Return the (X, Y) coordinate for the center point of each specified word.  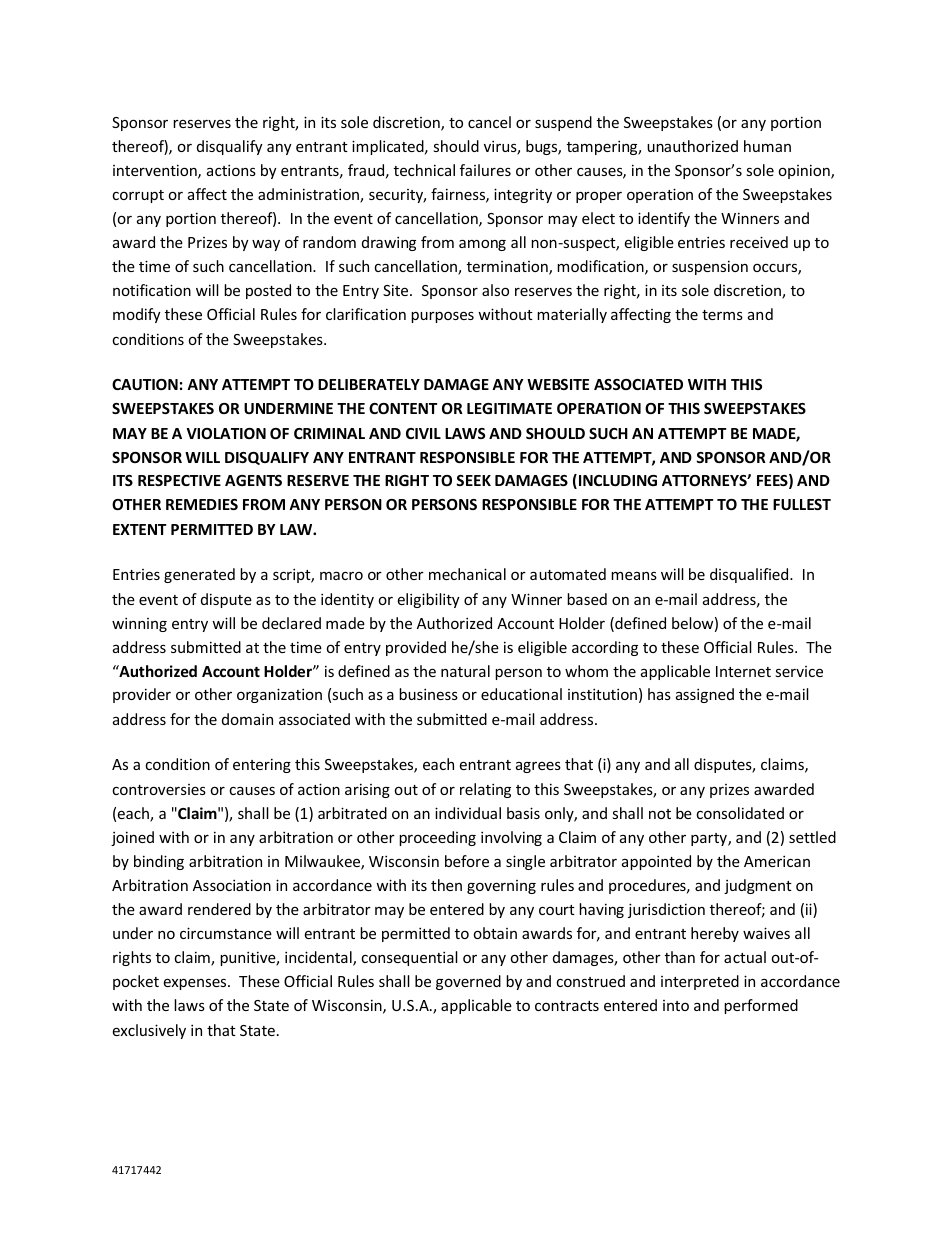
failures (485, 170)
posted (268, 291)
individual (468, 813)
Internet (743, 671)
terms (722, 315)
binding (159, 862)
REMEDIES (202, 504)
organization (279, 695)
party (710, 839)
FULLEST (802, 504)
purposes (442, 317)
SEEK (473, 480)
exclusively (149, 1031)
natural (465, 671)
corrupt (138, 196)
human (767, 146)
